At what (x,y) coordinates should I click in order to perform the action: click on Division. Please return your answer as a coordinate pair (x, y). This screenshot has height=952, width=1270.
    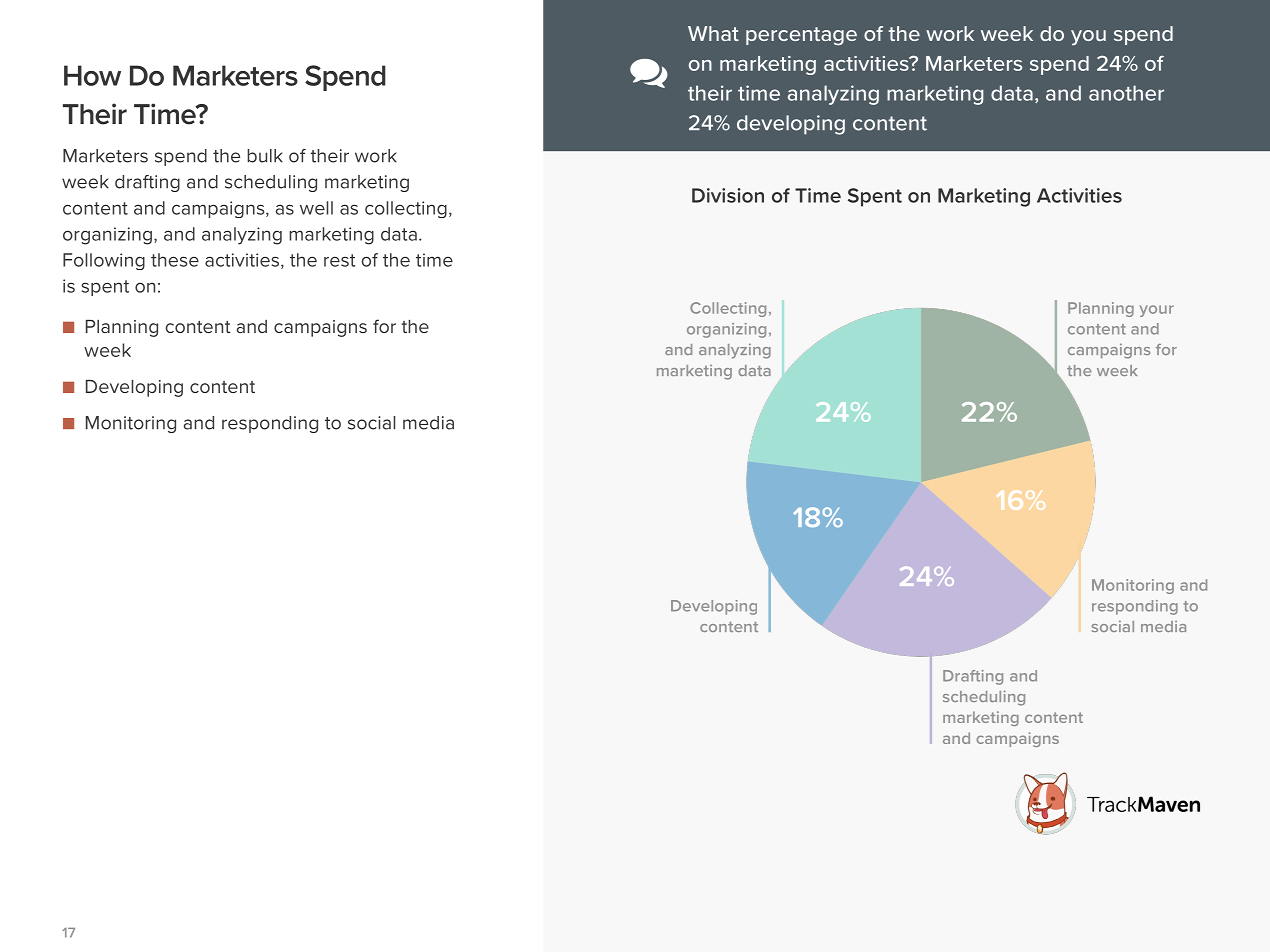
    Looking at the image, I should click on (728, 195).
